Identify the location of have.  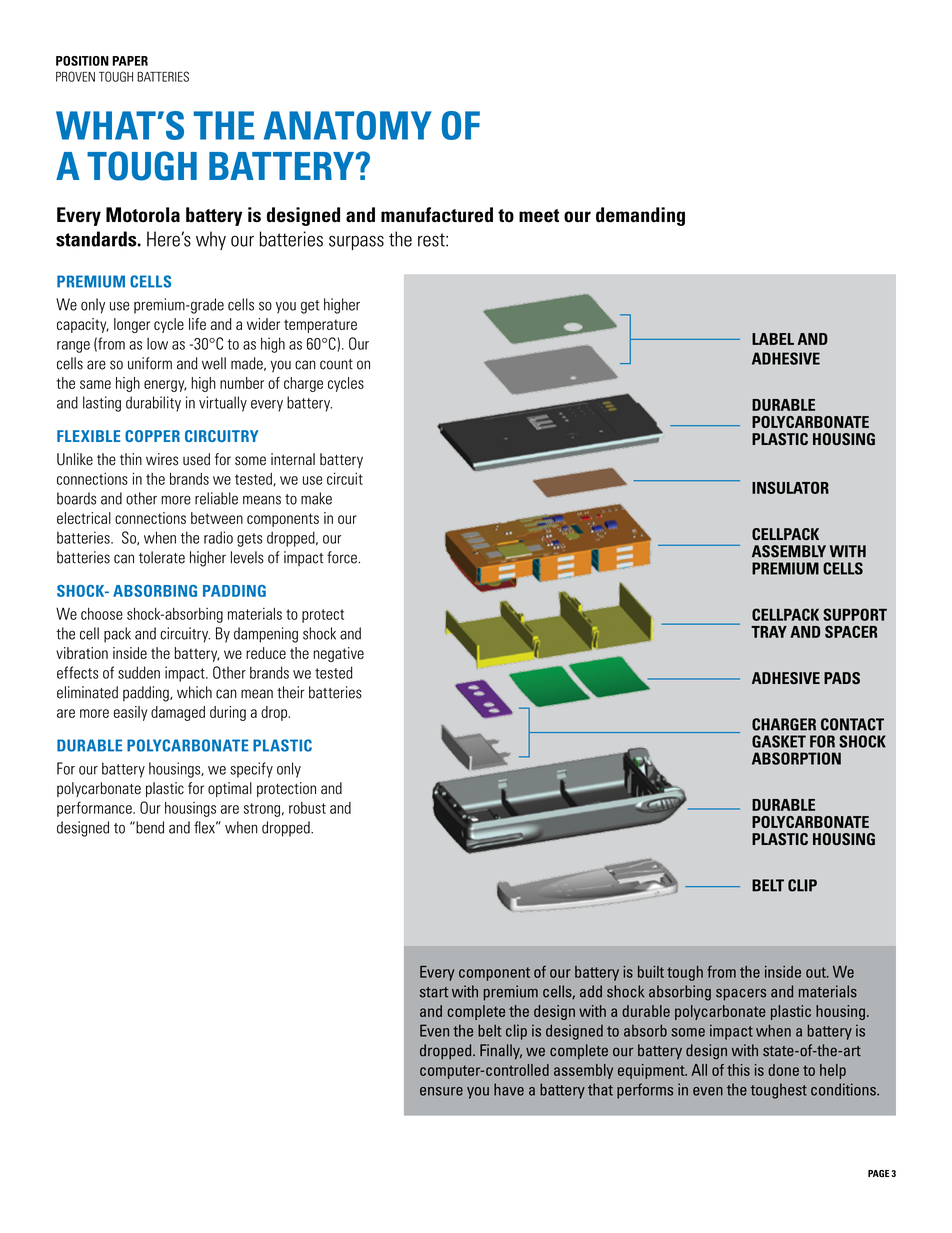
(509, 1089).
